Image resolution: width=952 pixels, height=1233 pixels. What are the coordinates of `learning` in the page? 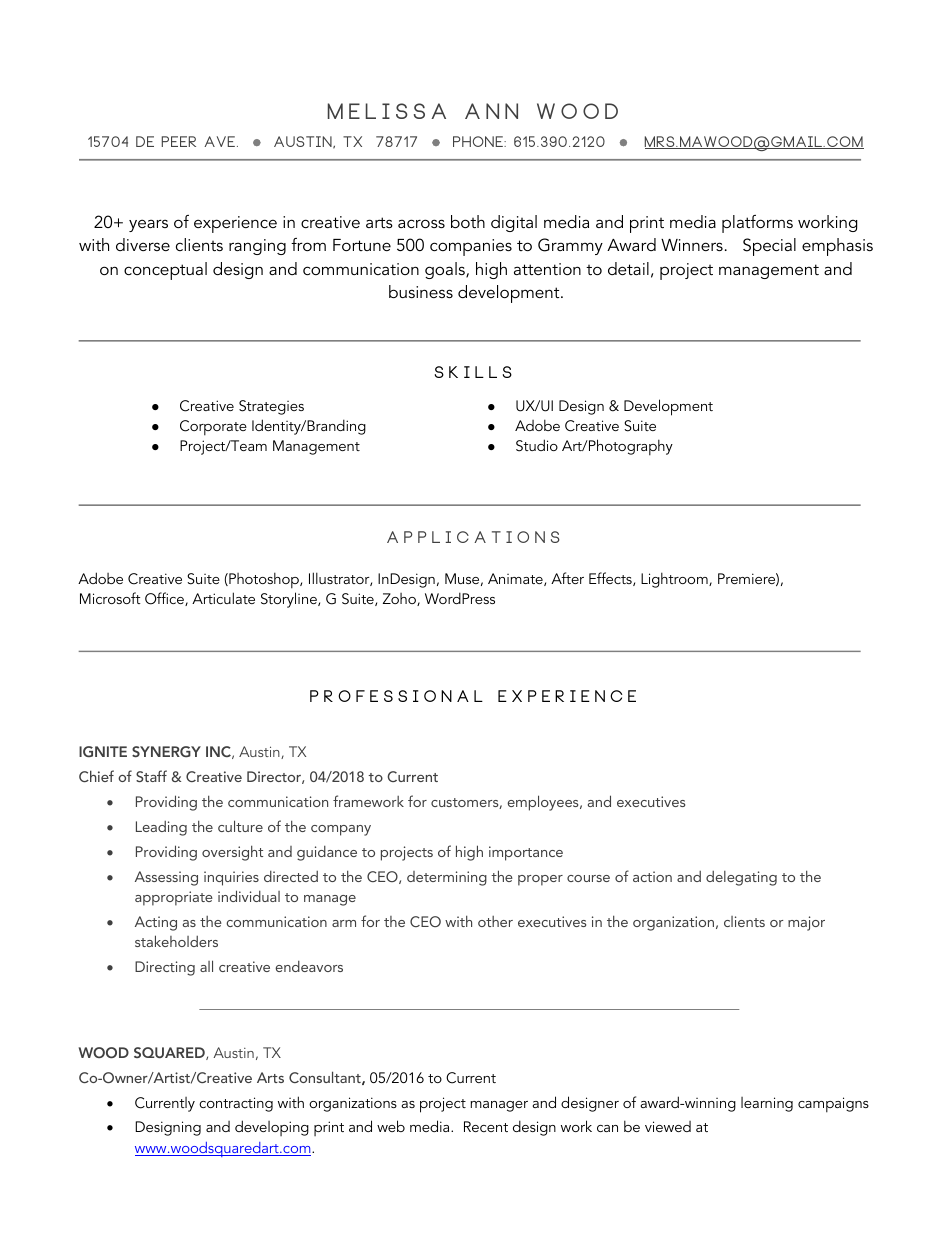 It's located at (767, 1104).
